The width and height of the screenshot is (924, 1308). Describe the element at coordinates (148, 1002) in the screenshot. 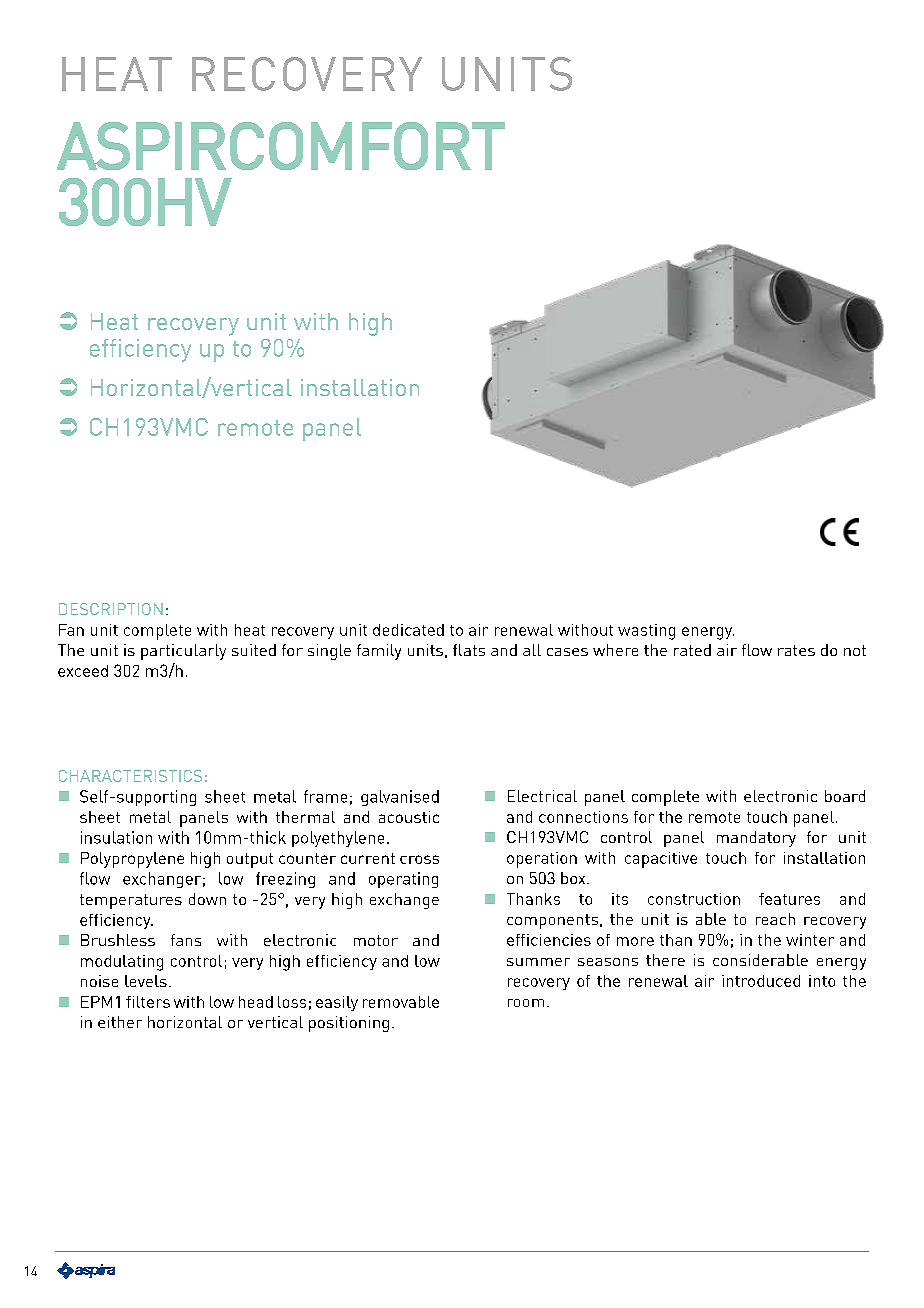

I see `filters` at that location.
